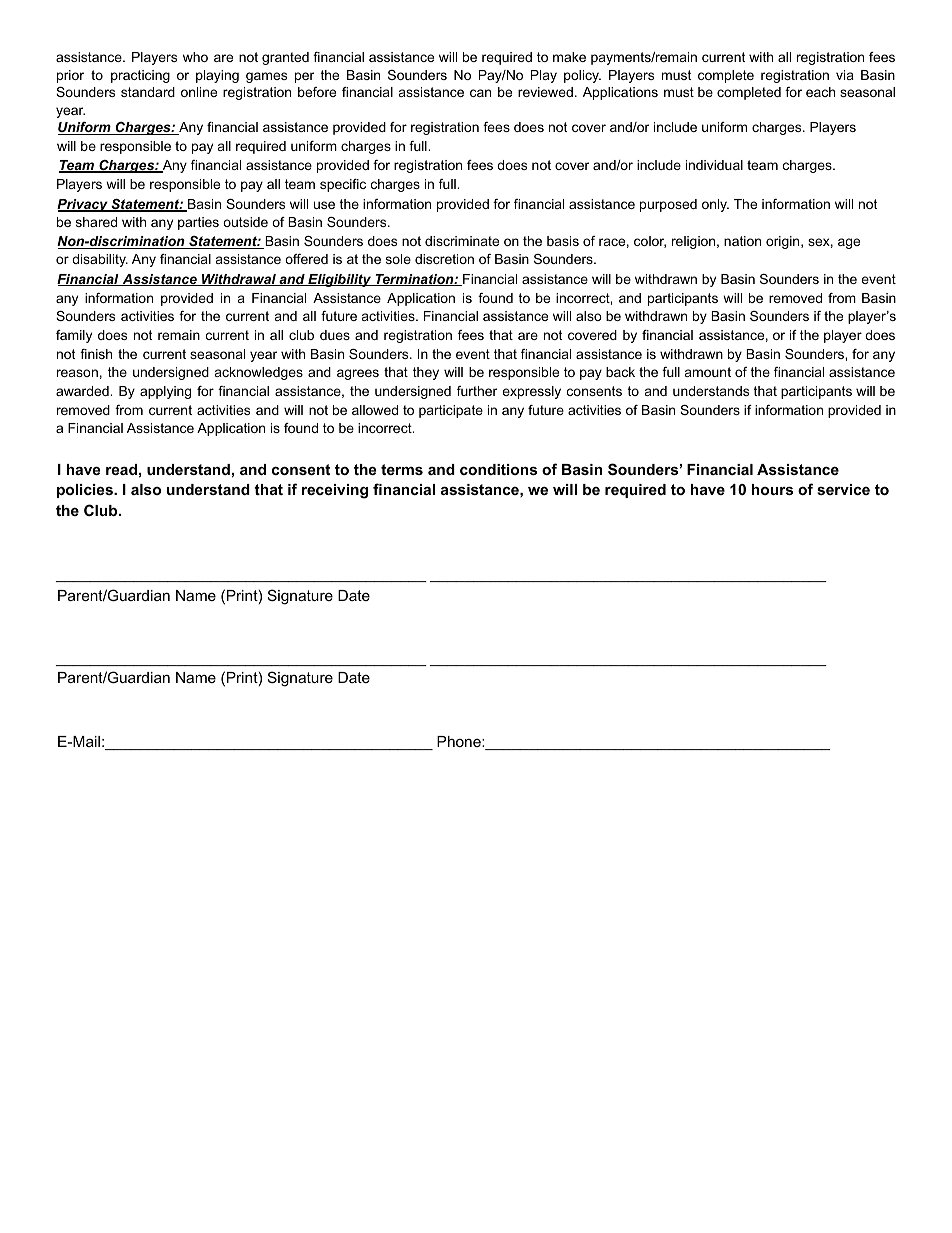 This screenshot has width=952, height=1233. Describe the element at coordinates (480, 93) in the screenshot. I see `can` at that location.
